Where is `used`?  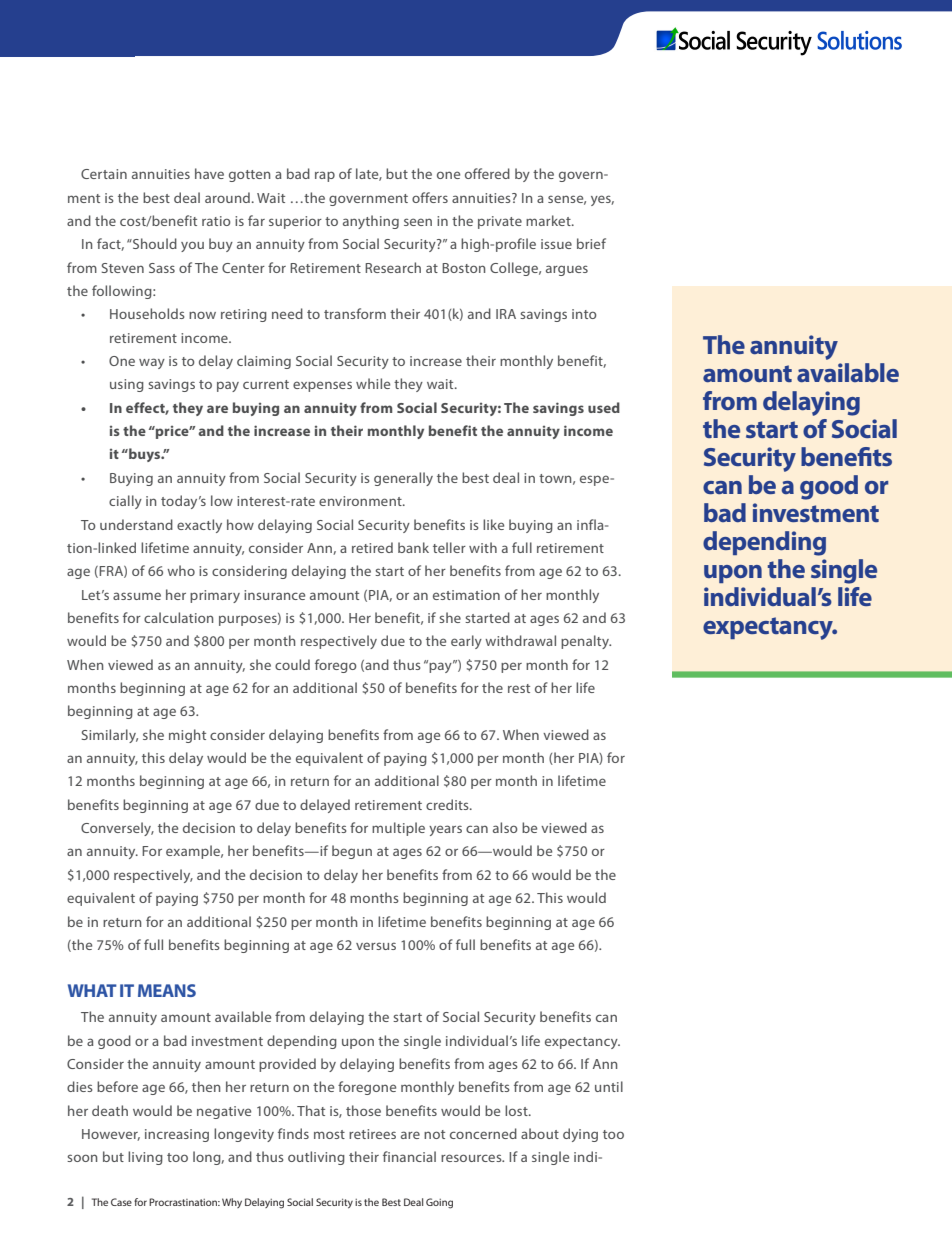 used is located at coordinates (604, 407).
